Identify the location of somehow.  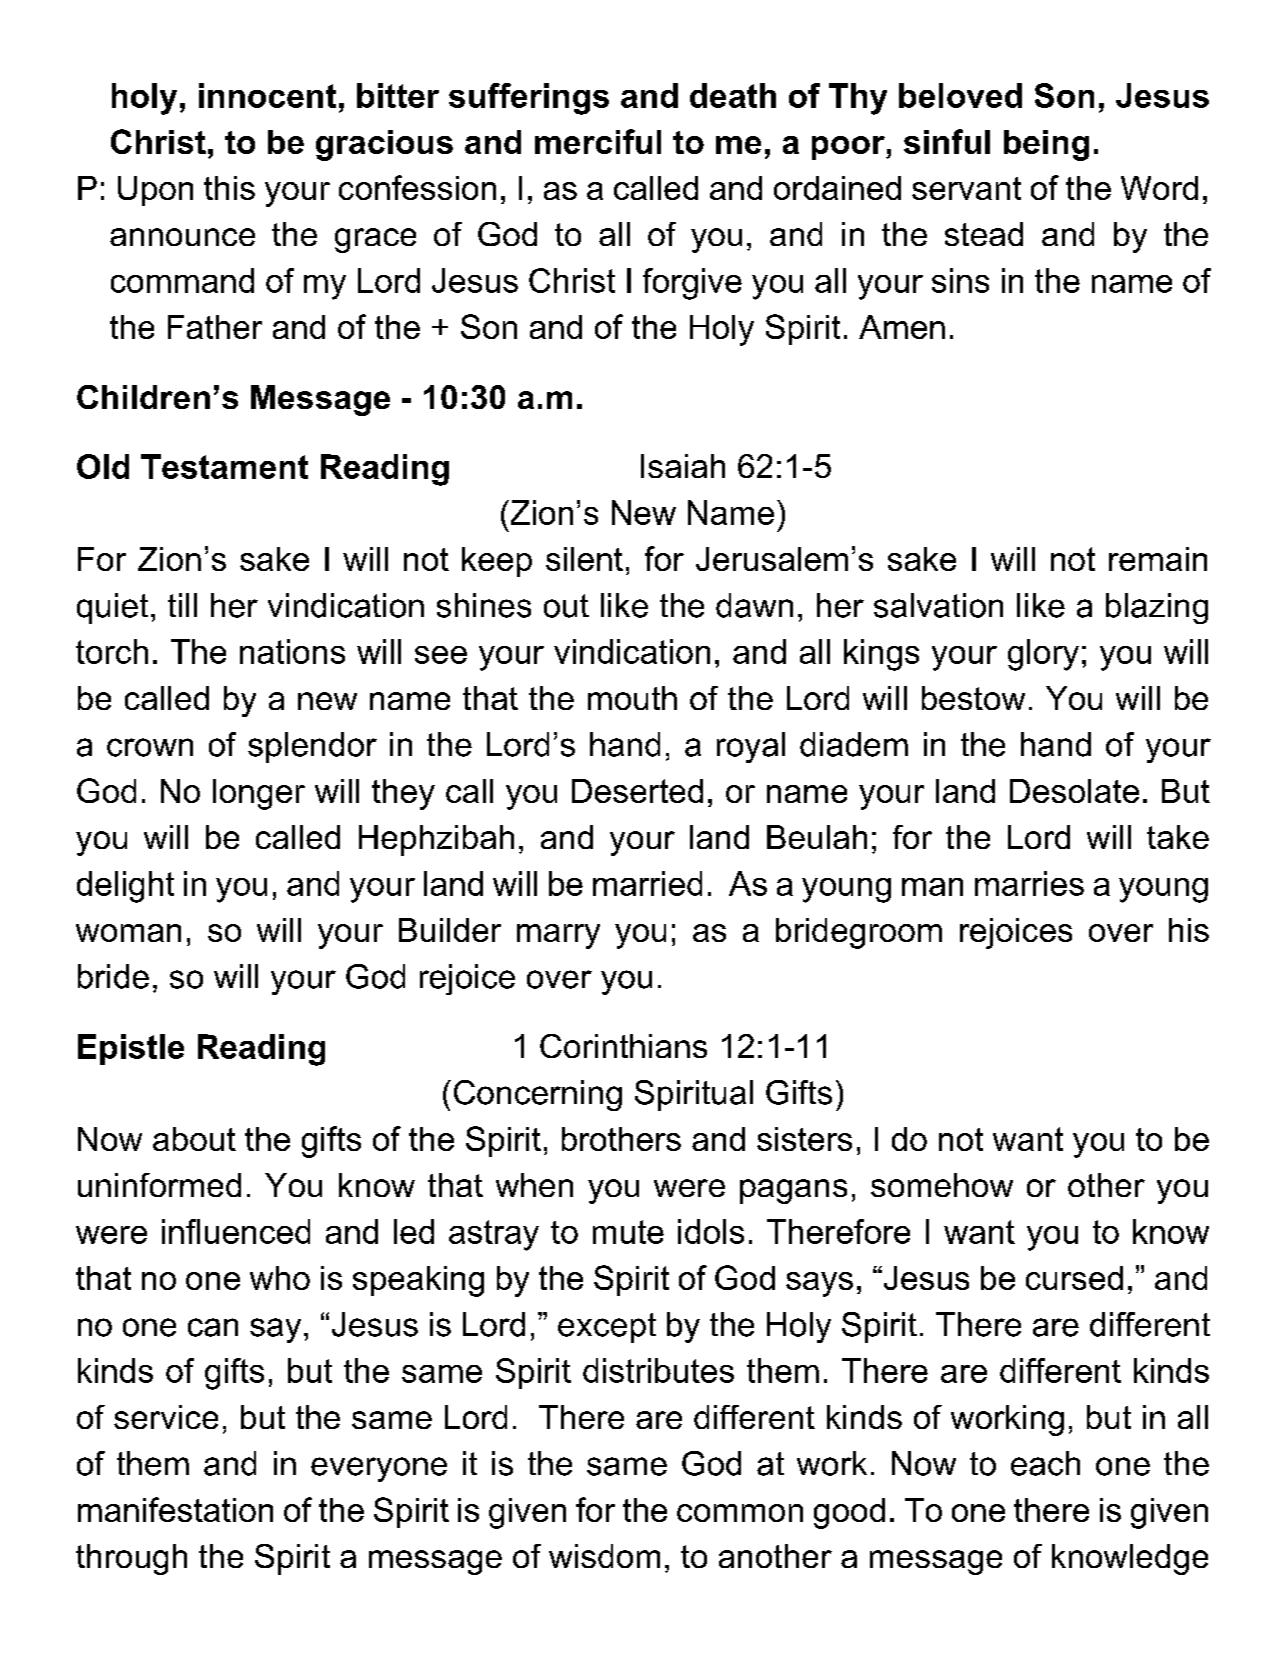
(942, 1185).
